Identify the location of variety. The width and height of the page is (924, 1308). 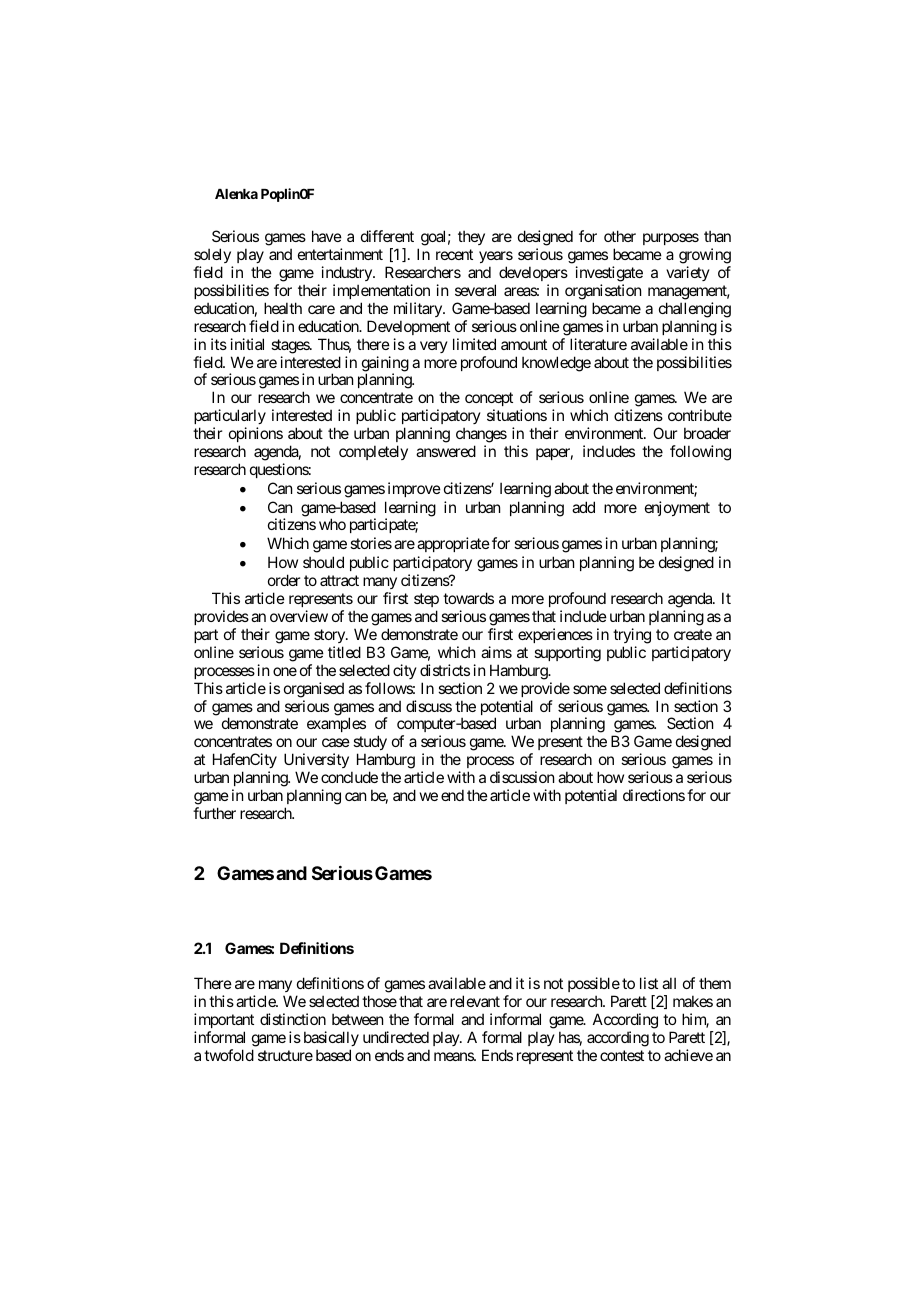
(688, 273).
